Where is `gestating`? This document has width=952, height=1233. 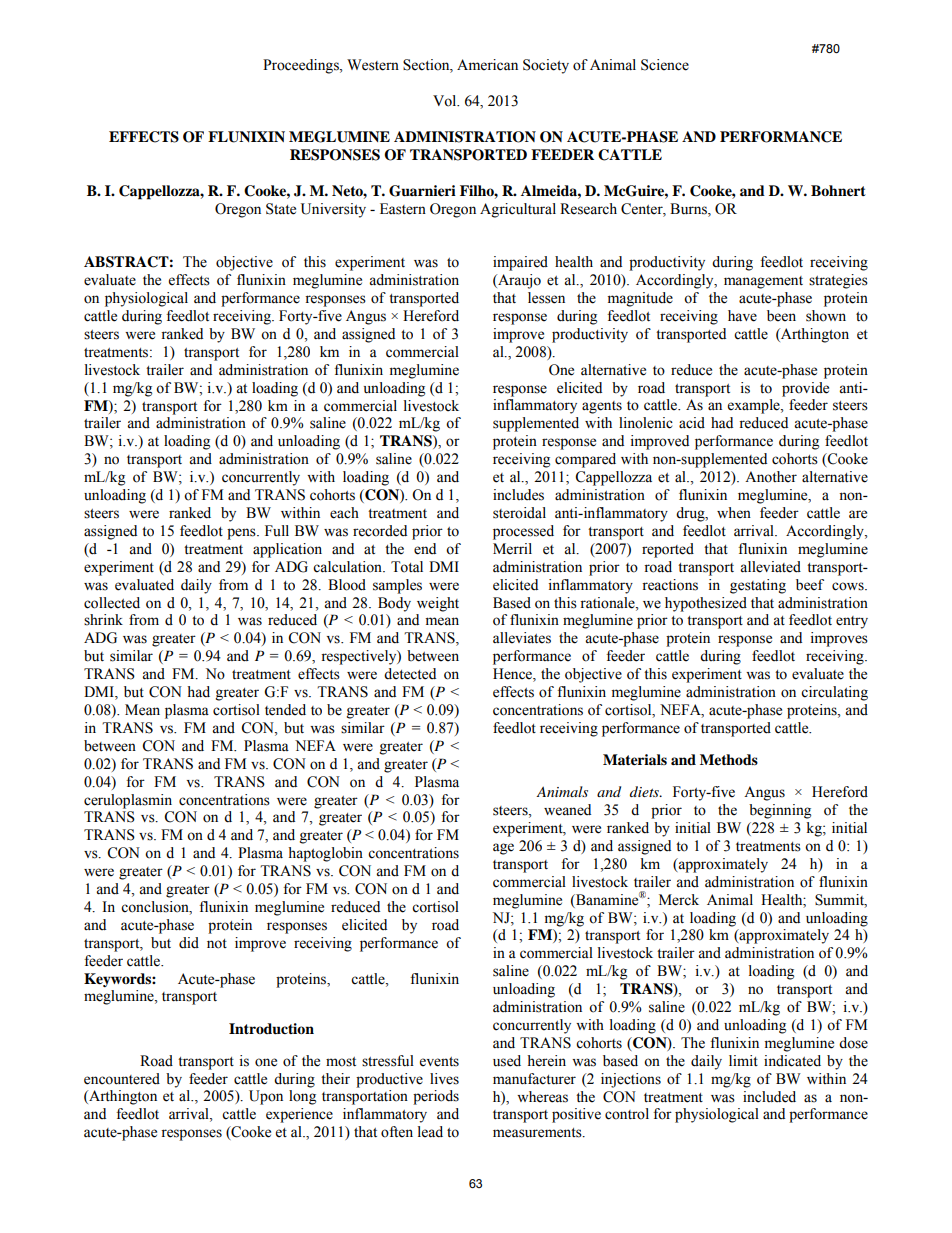 gestating is located at coordinates (758, 586).
